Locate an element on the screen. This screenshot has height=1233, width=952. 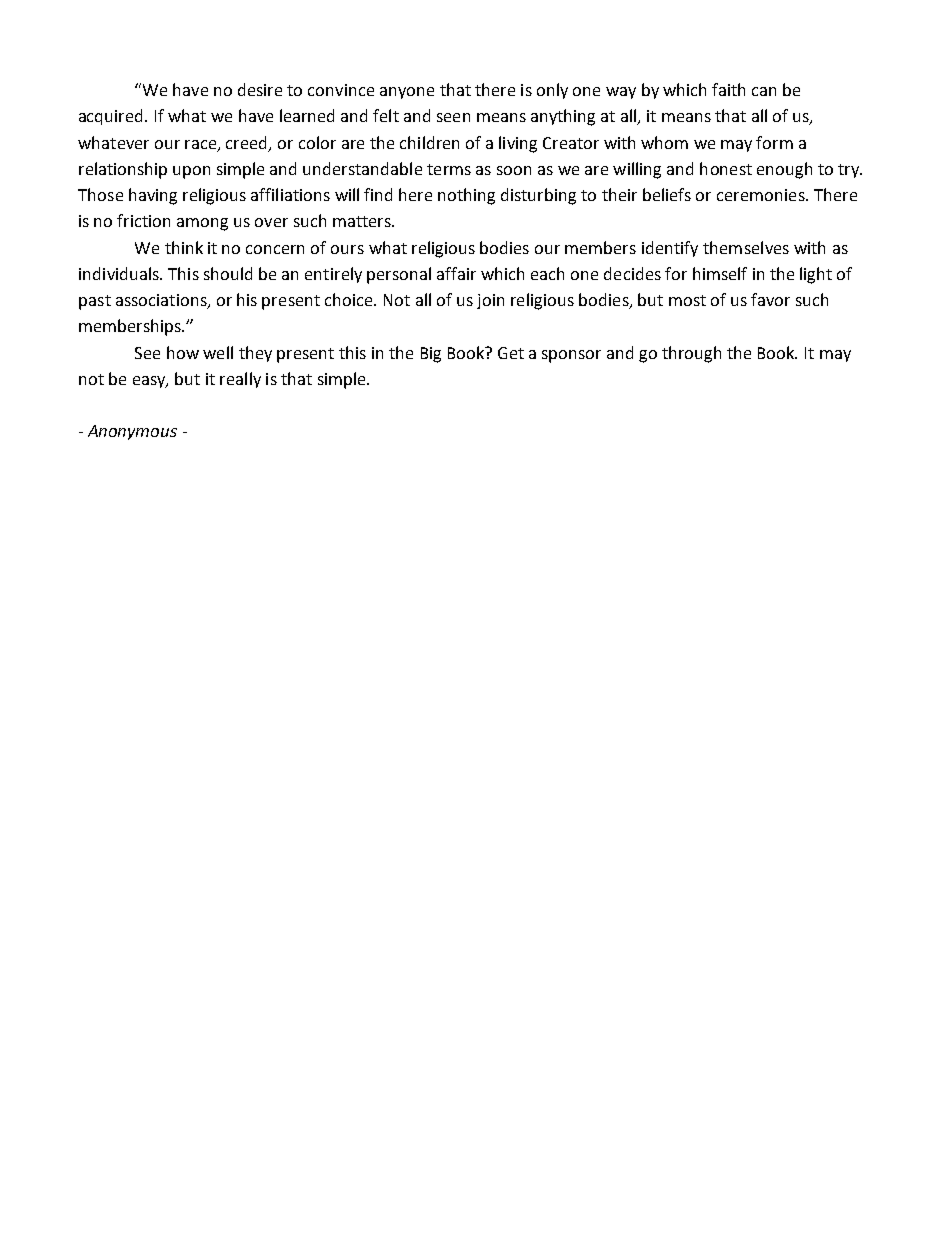
can is located at coordinates (764, 91).
